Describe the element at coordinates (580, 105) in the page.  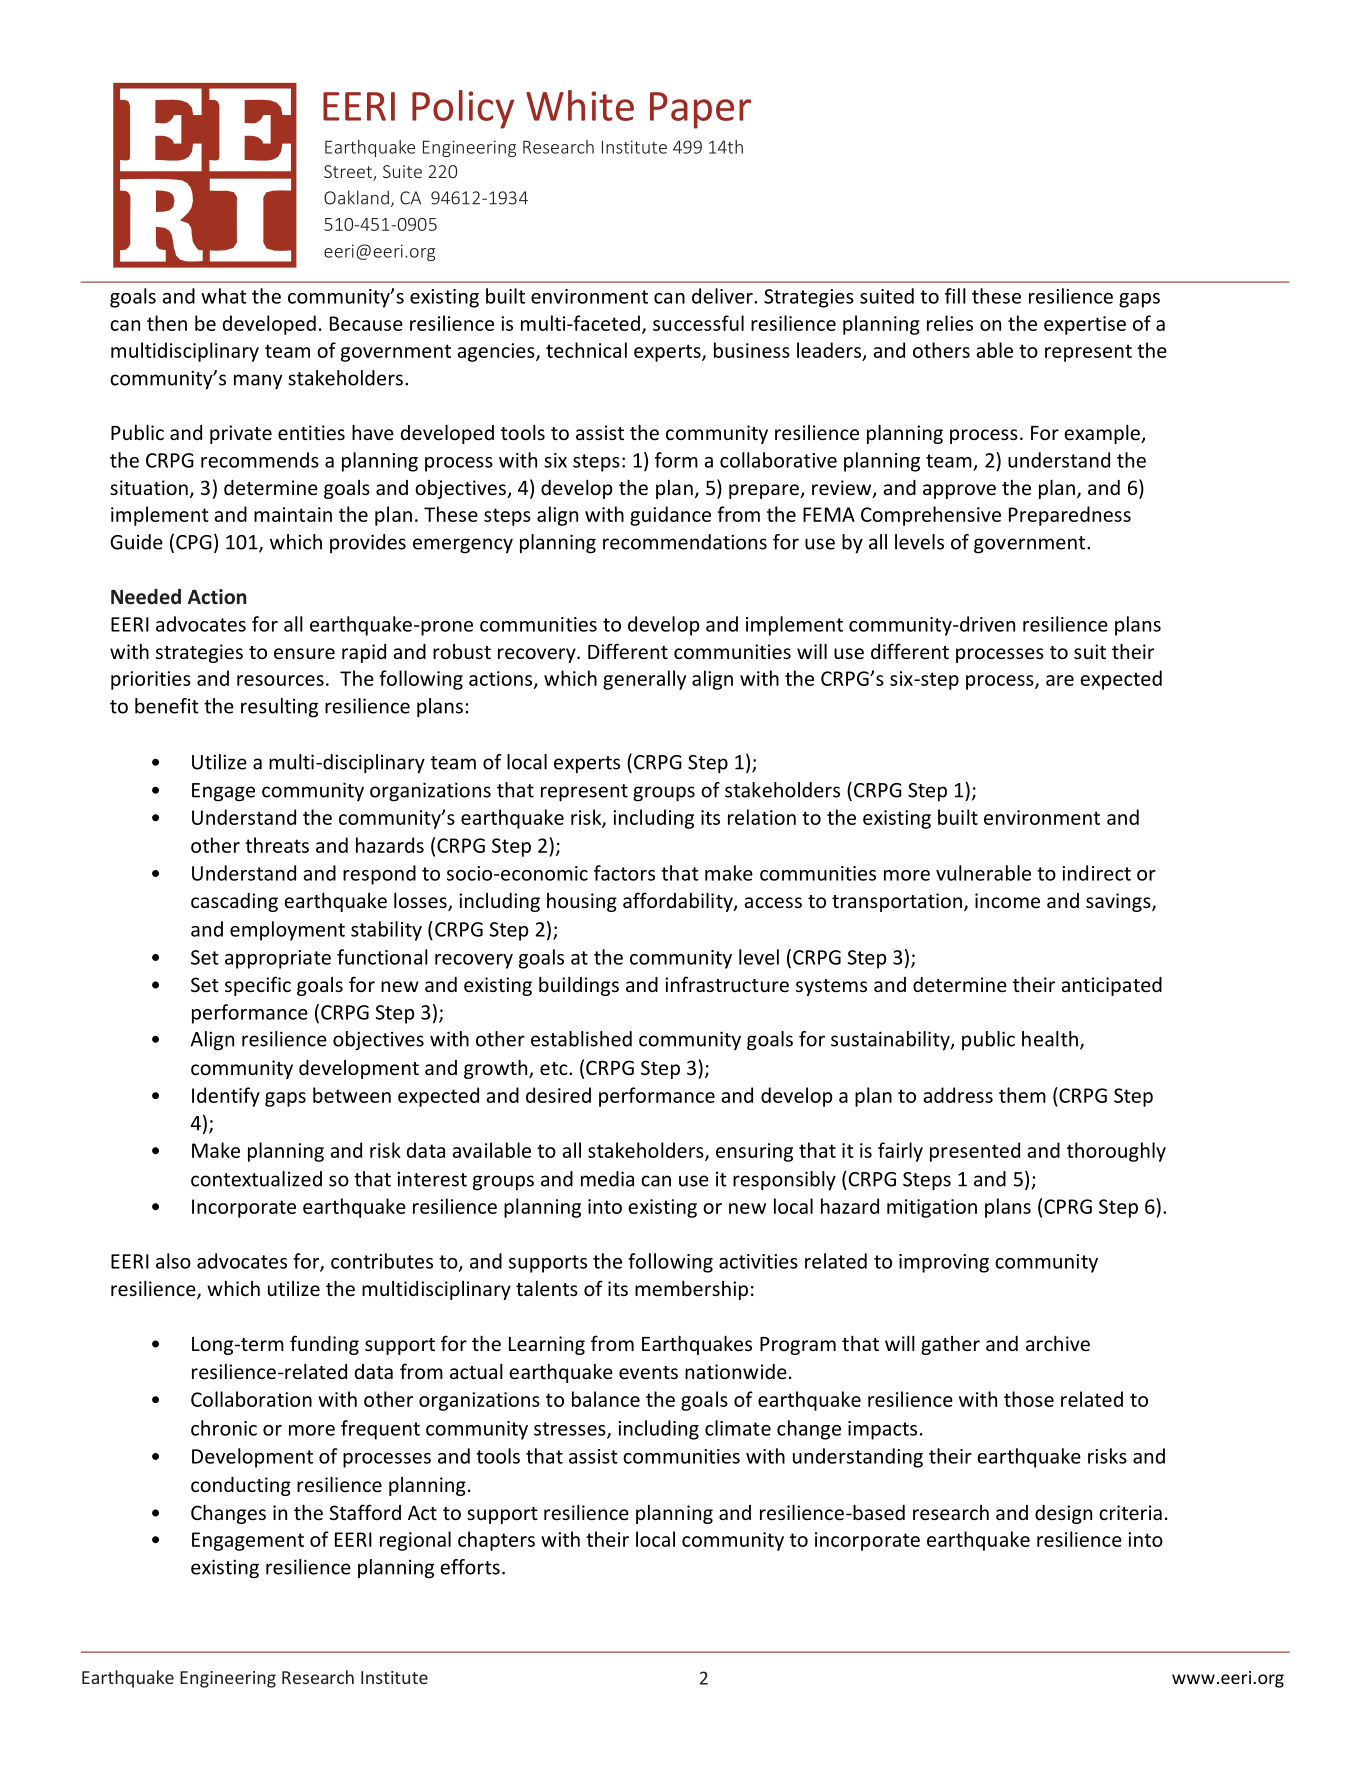
I see `White` at that location.
